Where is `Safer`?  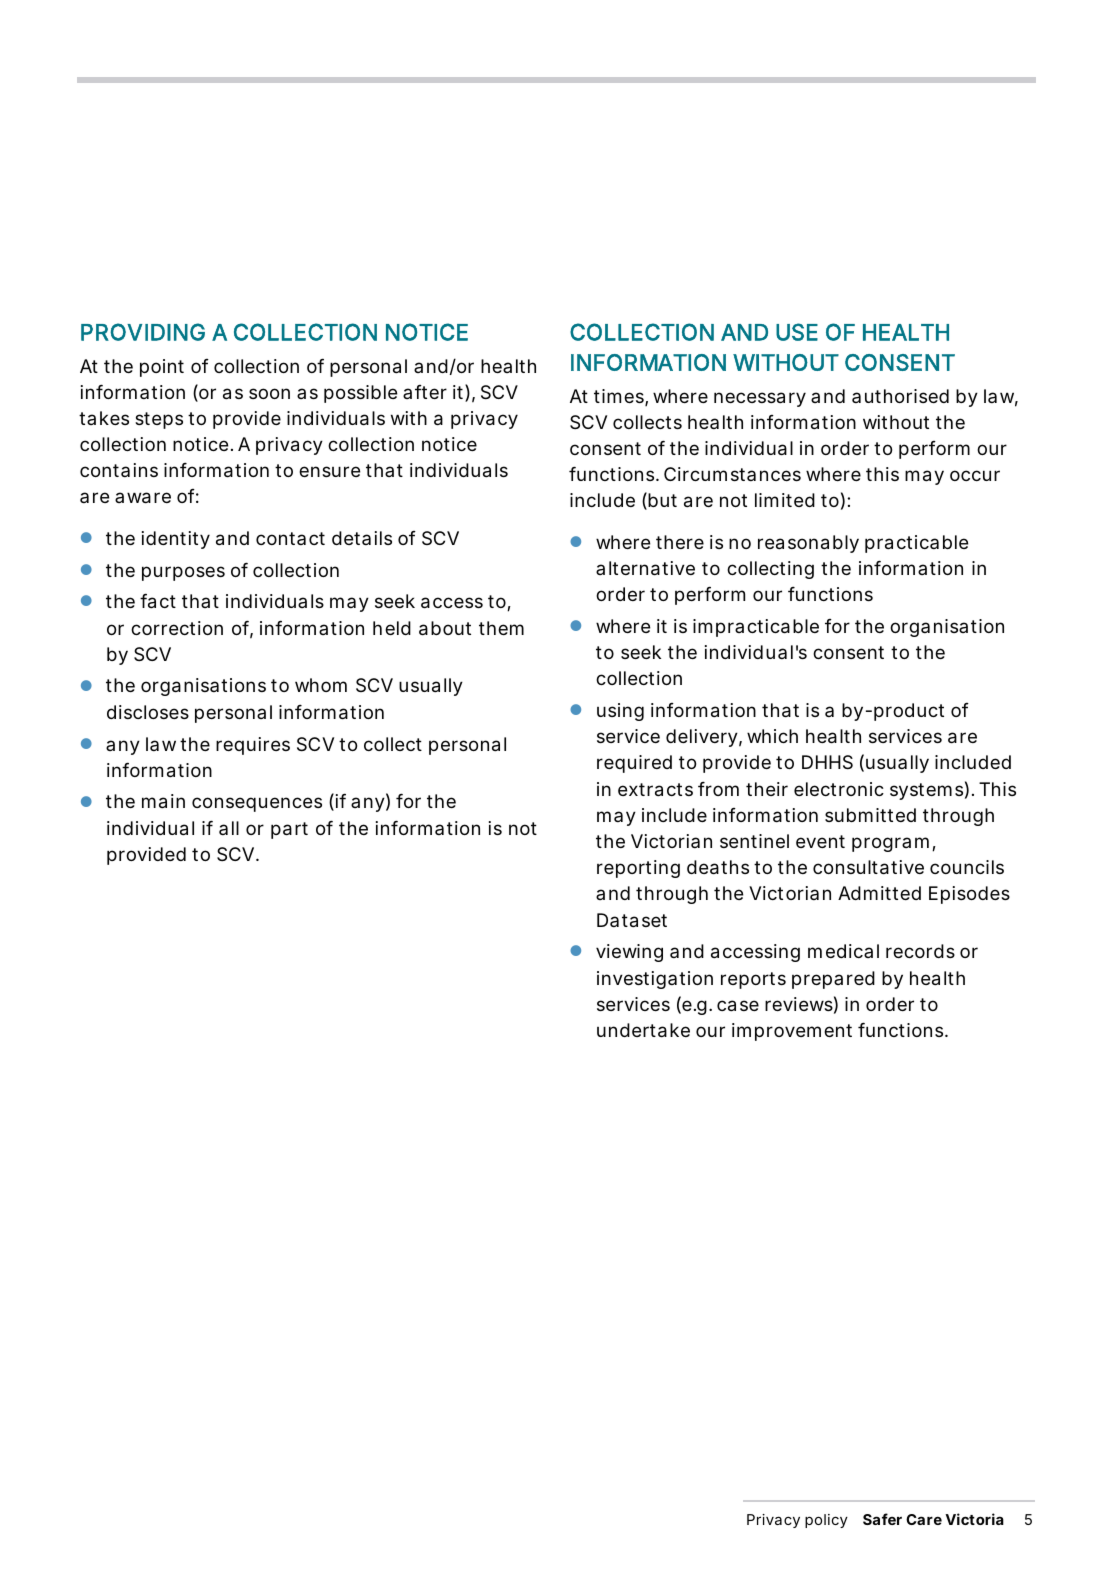
Safer is located at coordinates (882, 1519).
